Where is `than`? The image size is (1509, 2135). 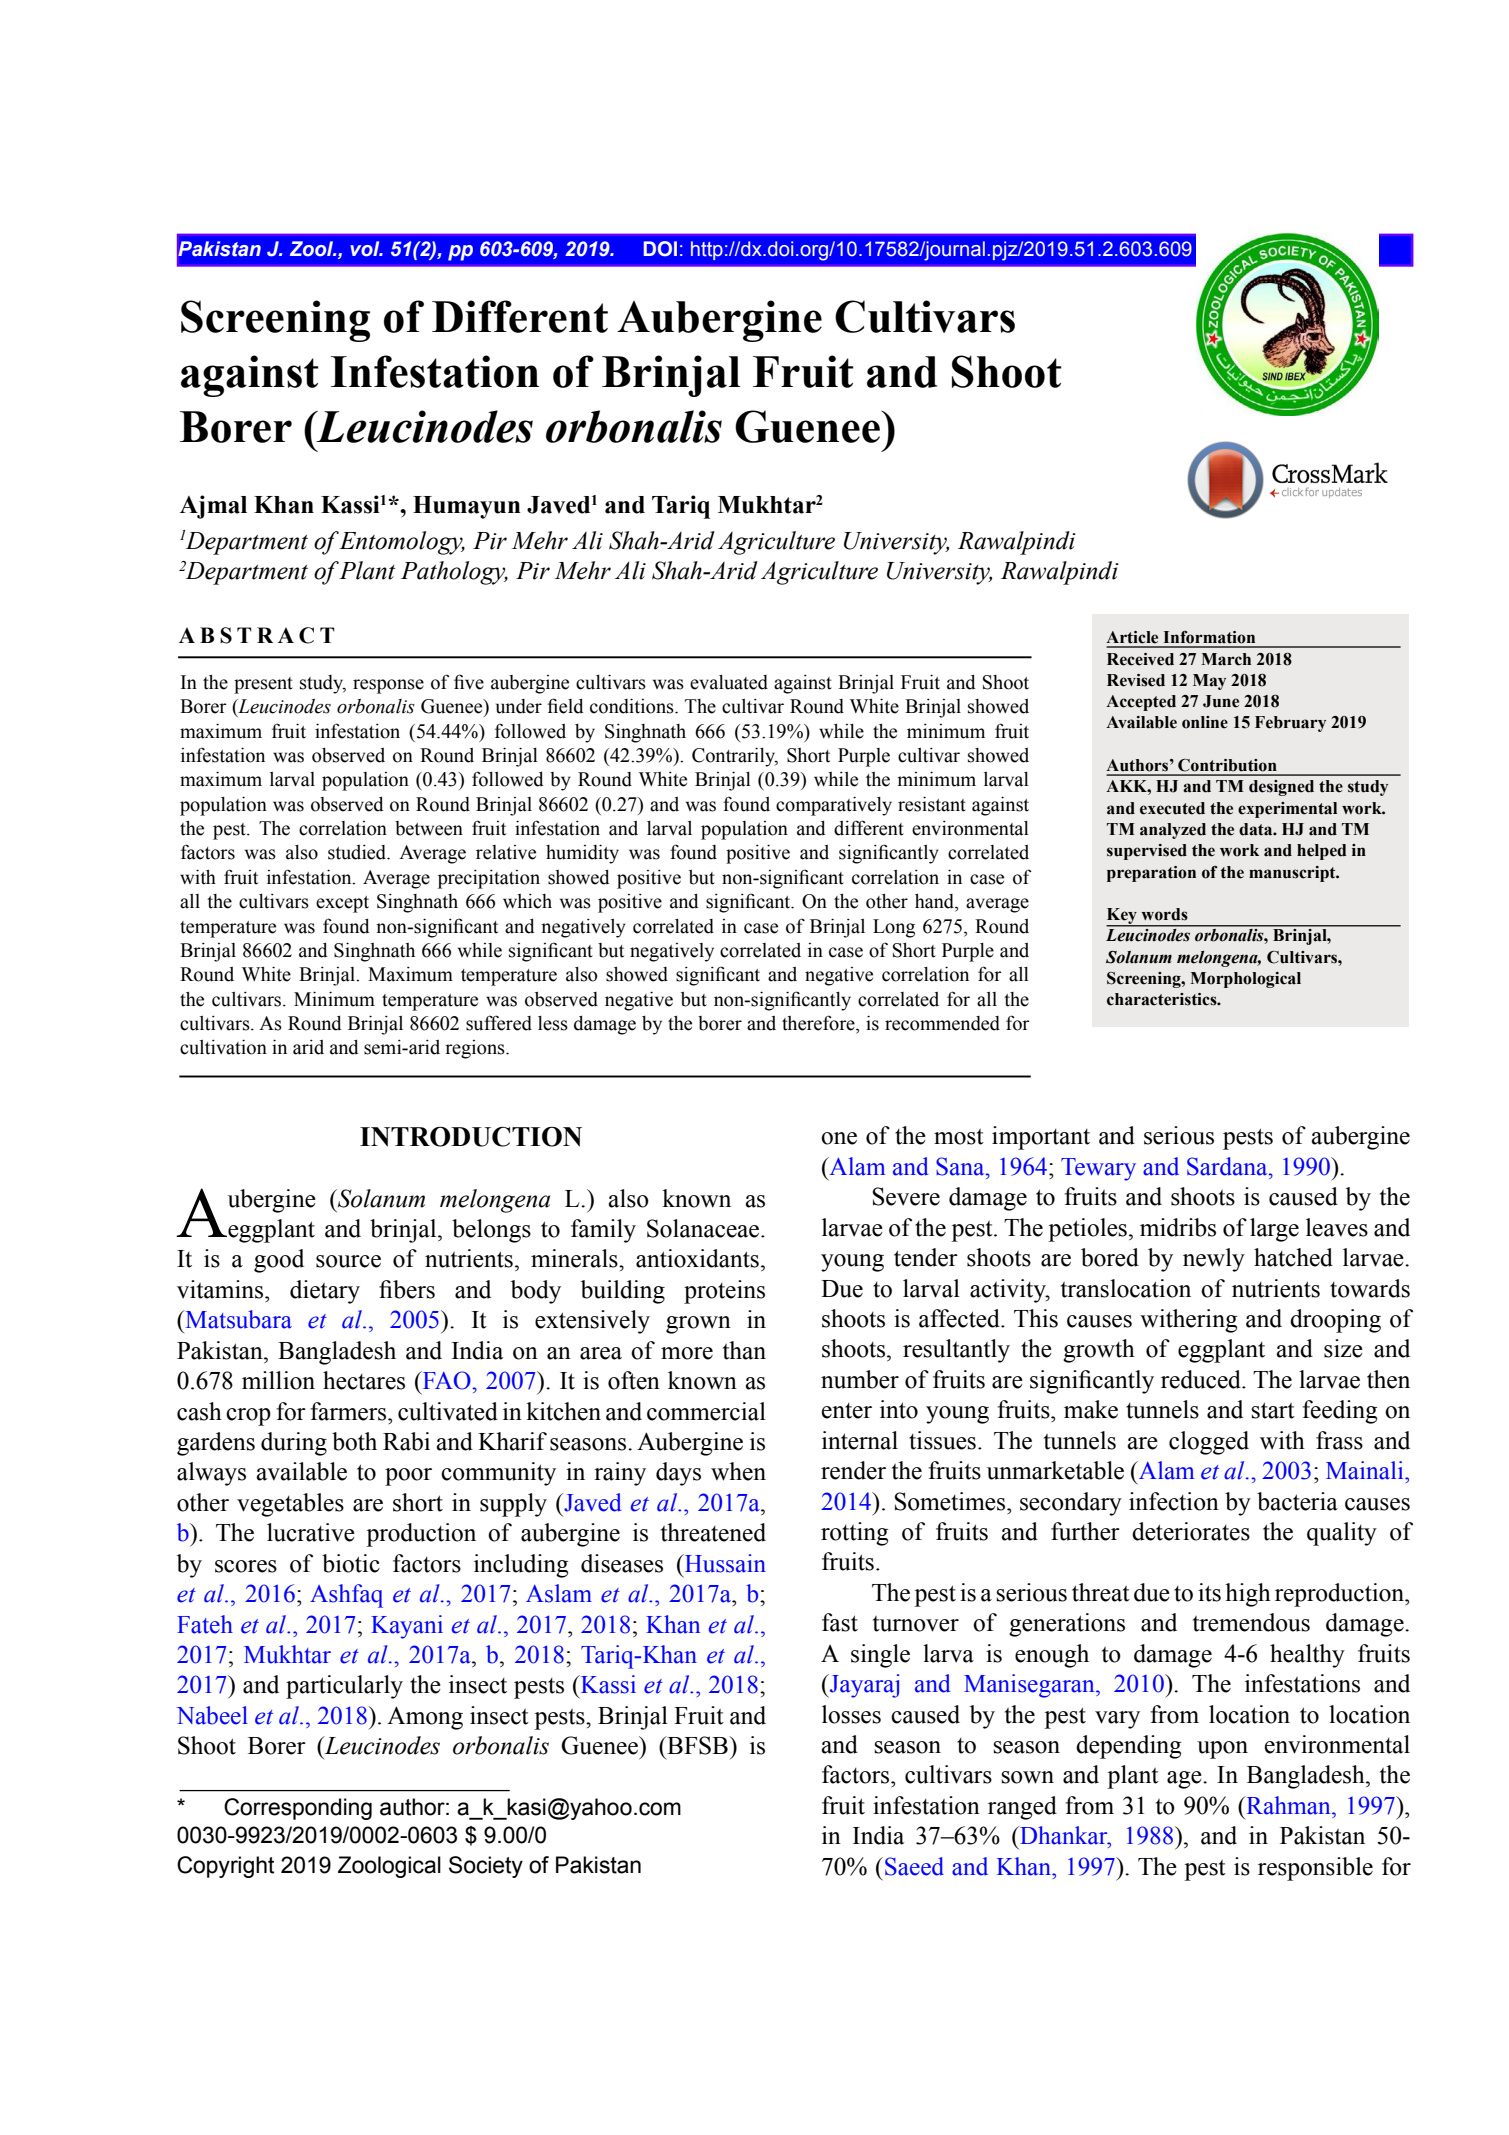 than is located at coordinates (744, 1350).
